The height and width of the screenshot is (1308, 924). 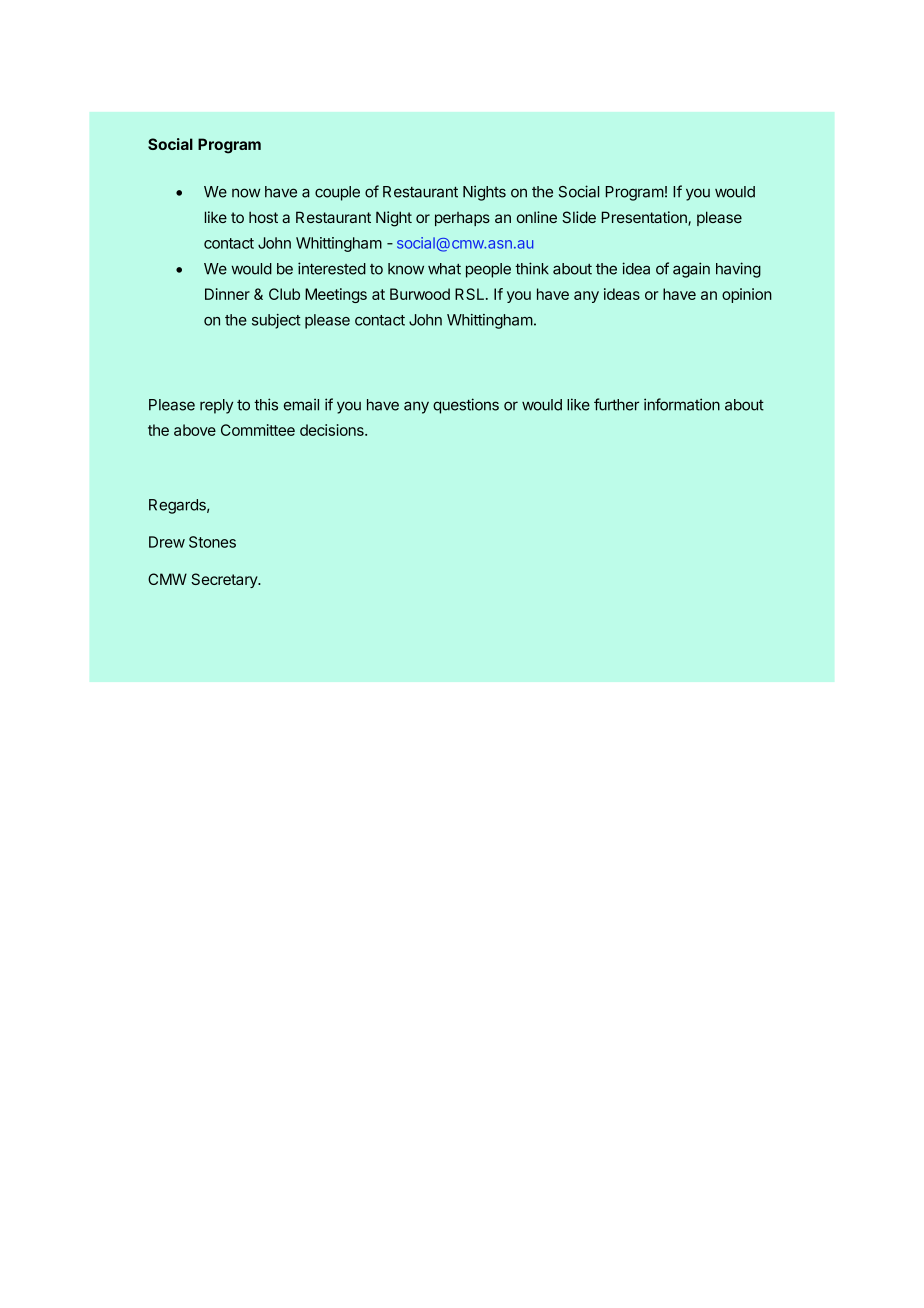 I want to click on perhaps, so click(x=462, y=219).
